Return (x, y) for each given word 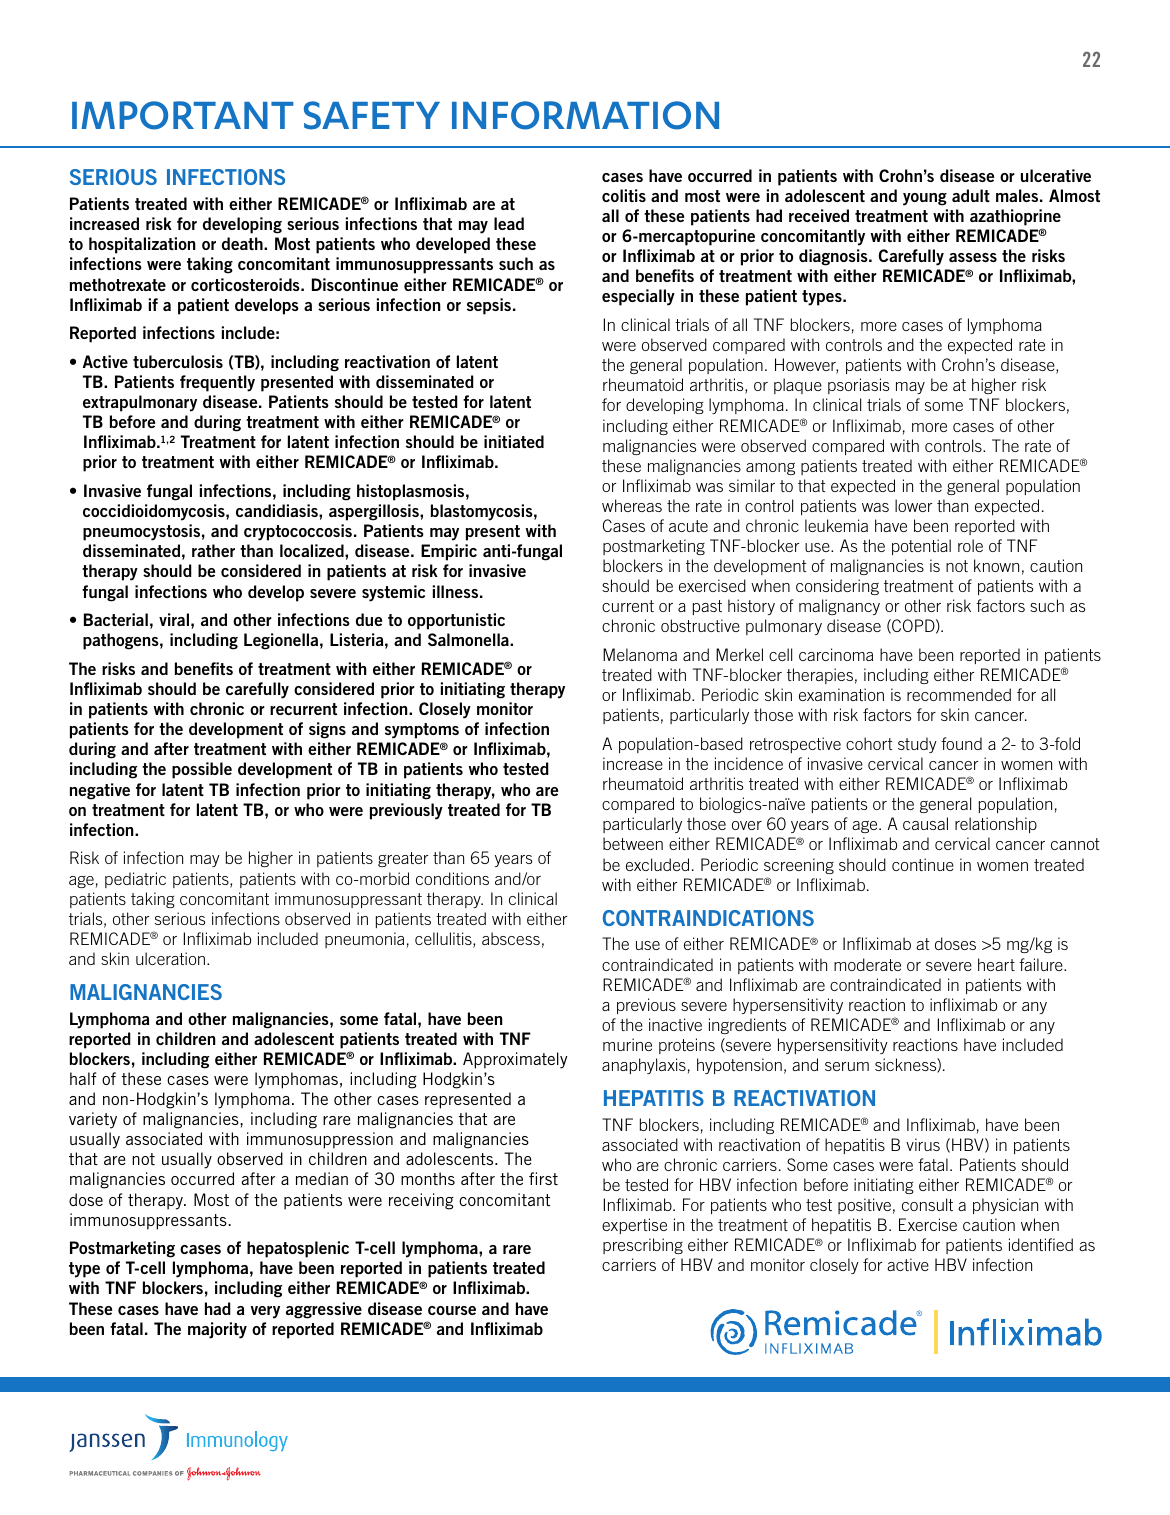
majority (217, 1330)
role (970, 545)
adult (971, 195)
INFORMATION (585, 115)
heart (996, 964)
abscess (511, 938)
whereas (632, 505)
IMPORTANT (182, 115)
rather (213, 550)
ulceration (170, 958)
